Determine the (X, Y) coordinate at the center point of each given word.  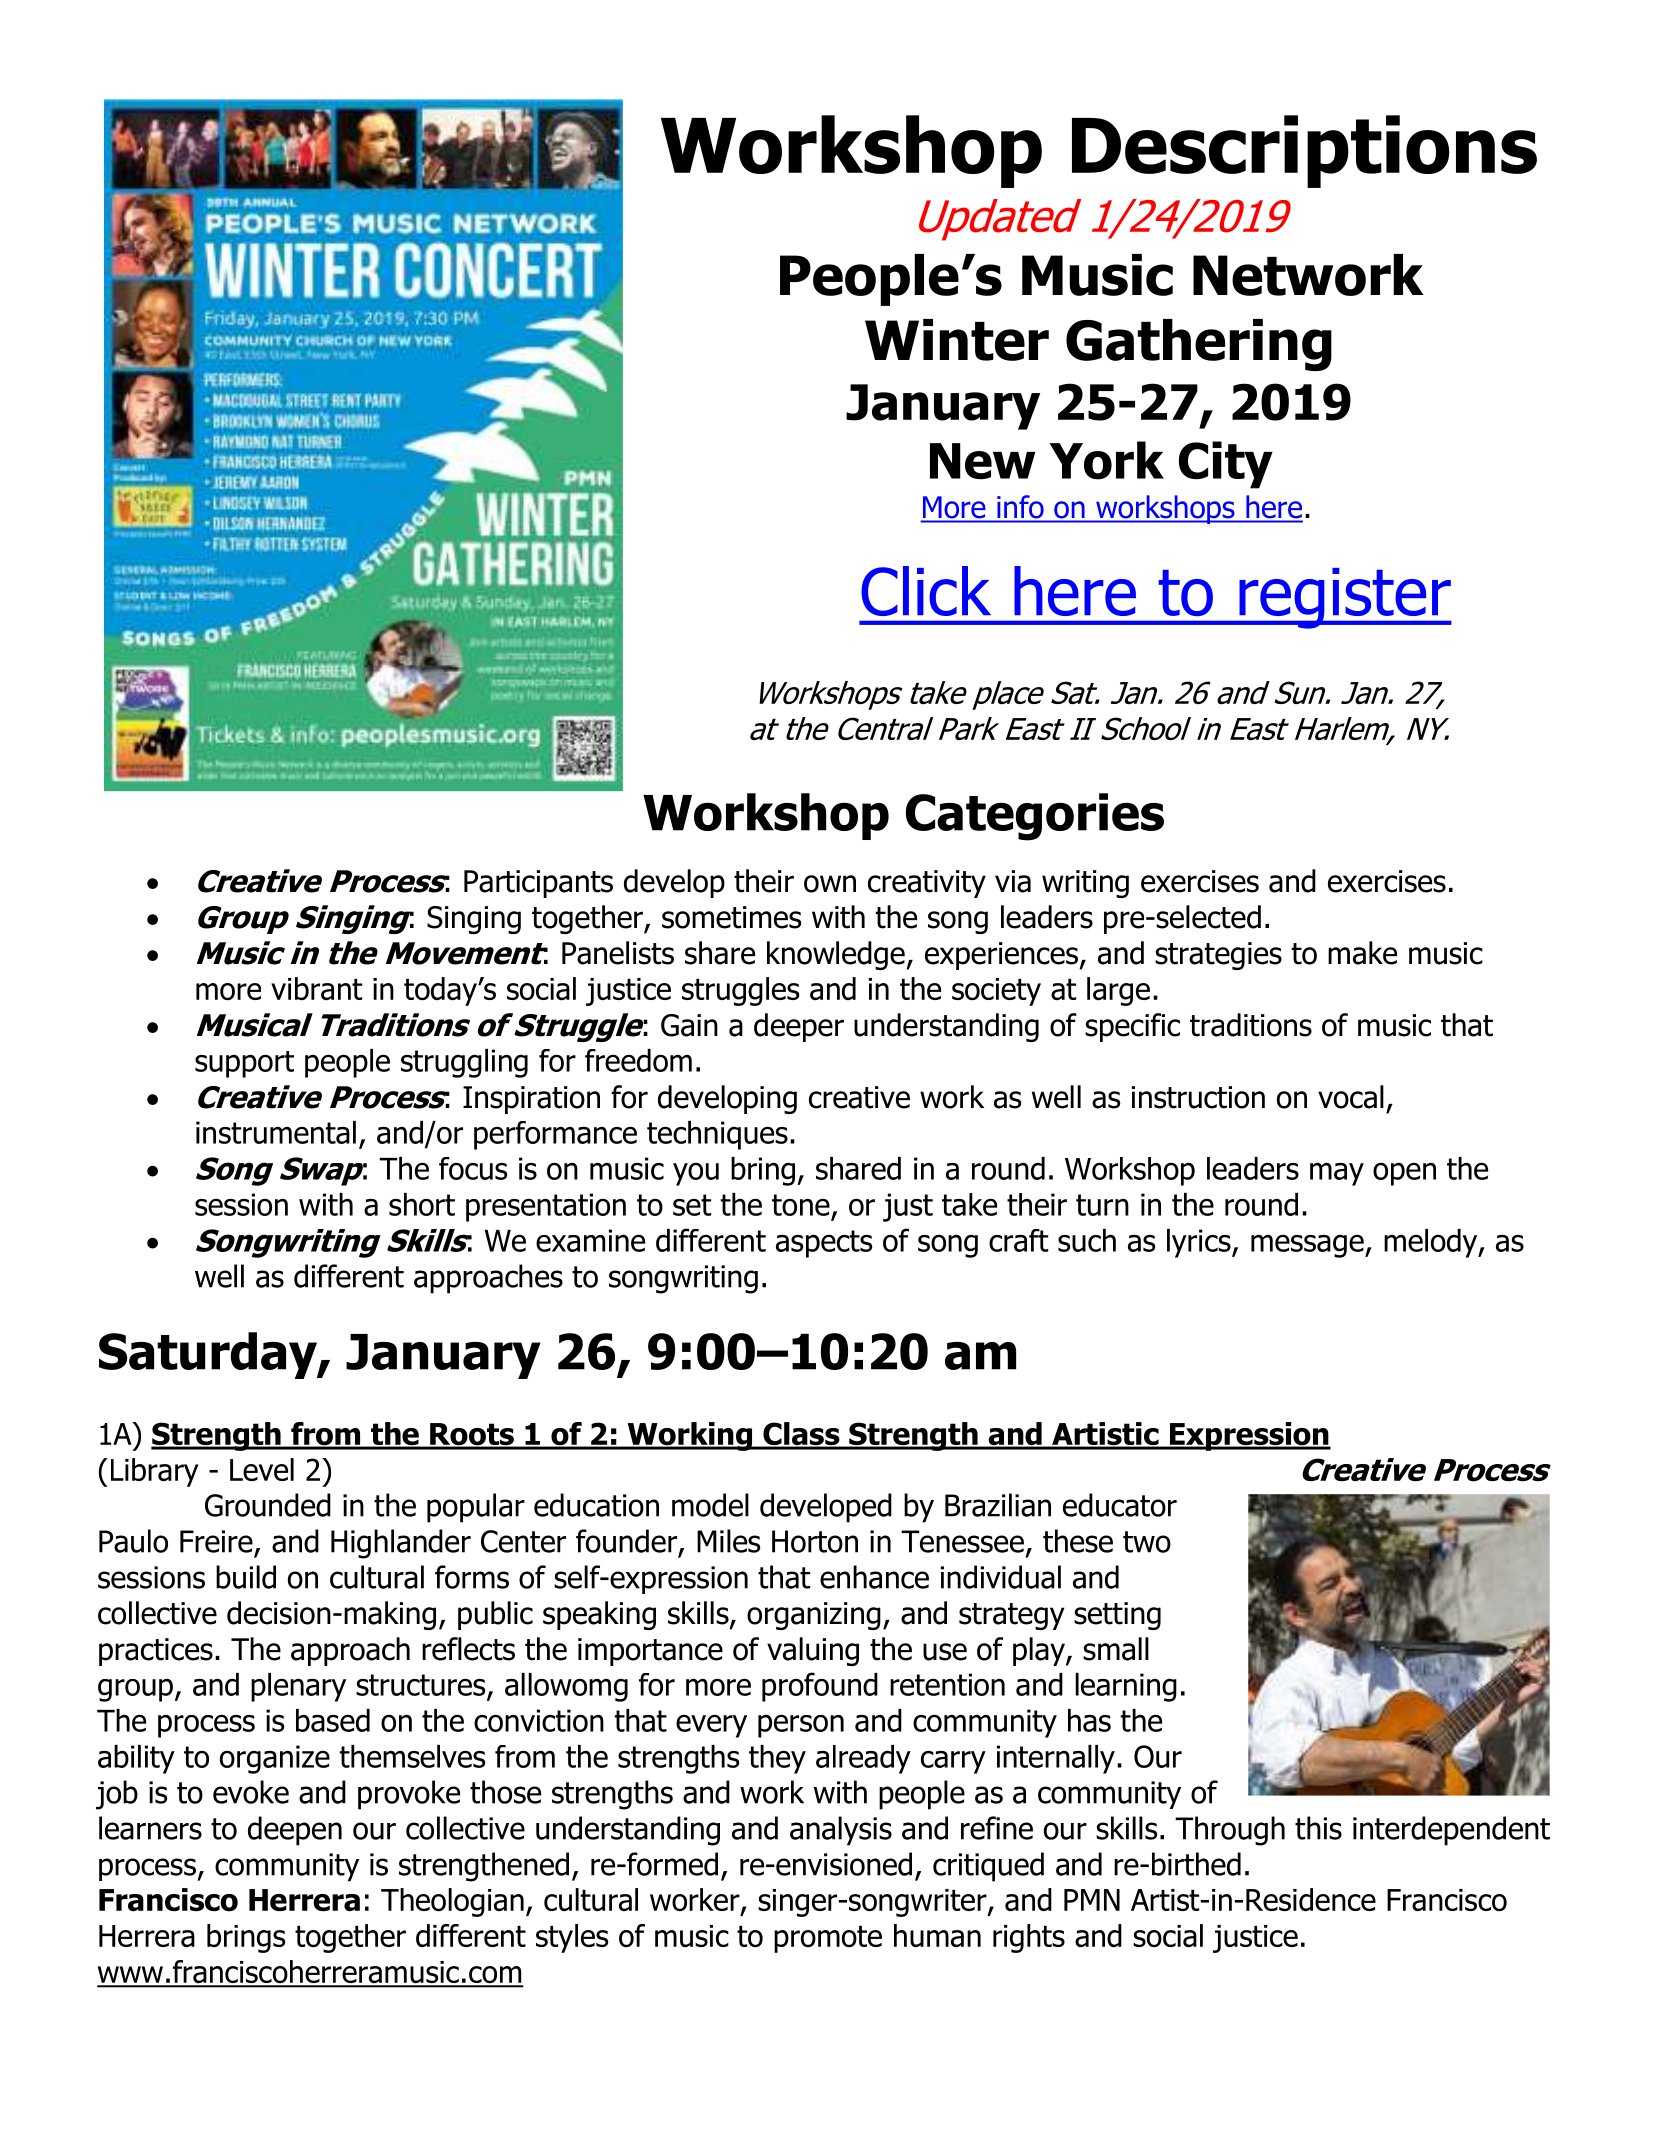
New (983, 461)
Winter (957, 340)
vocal (1351, 1097)
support (244, 1064)
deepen (295, 1831)
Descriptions (1304, 151)
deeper (799, 1027)
